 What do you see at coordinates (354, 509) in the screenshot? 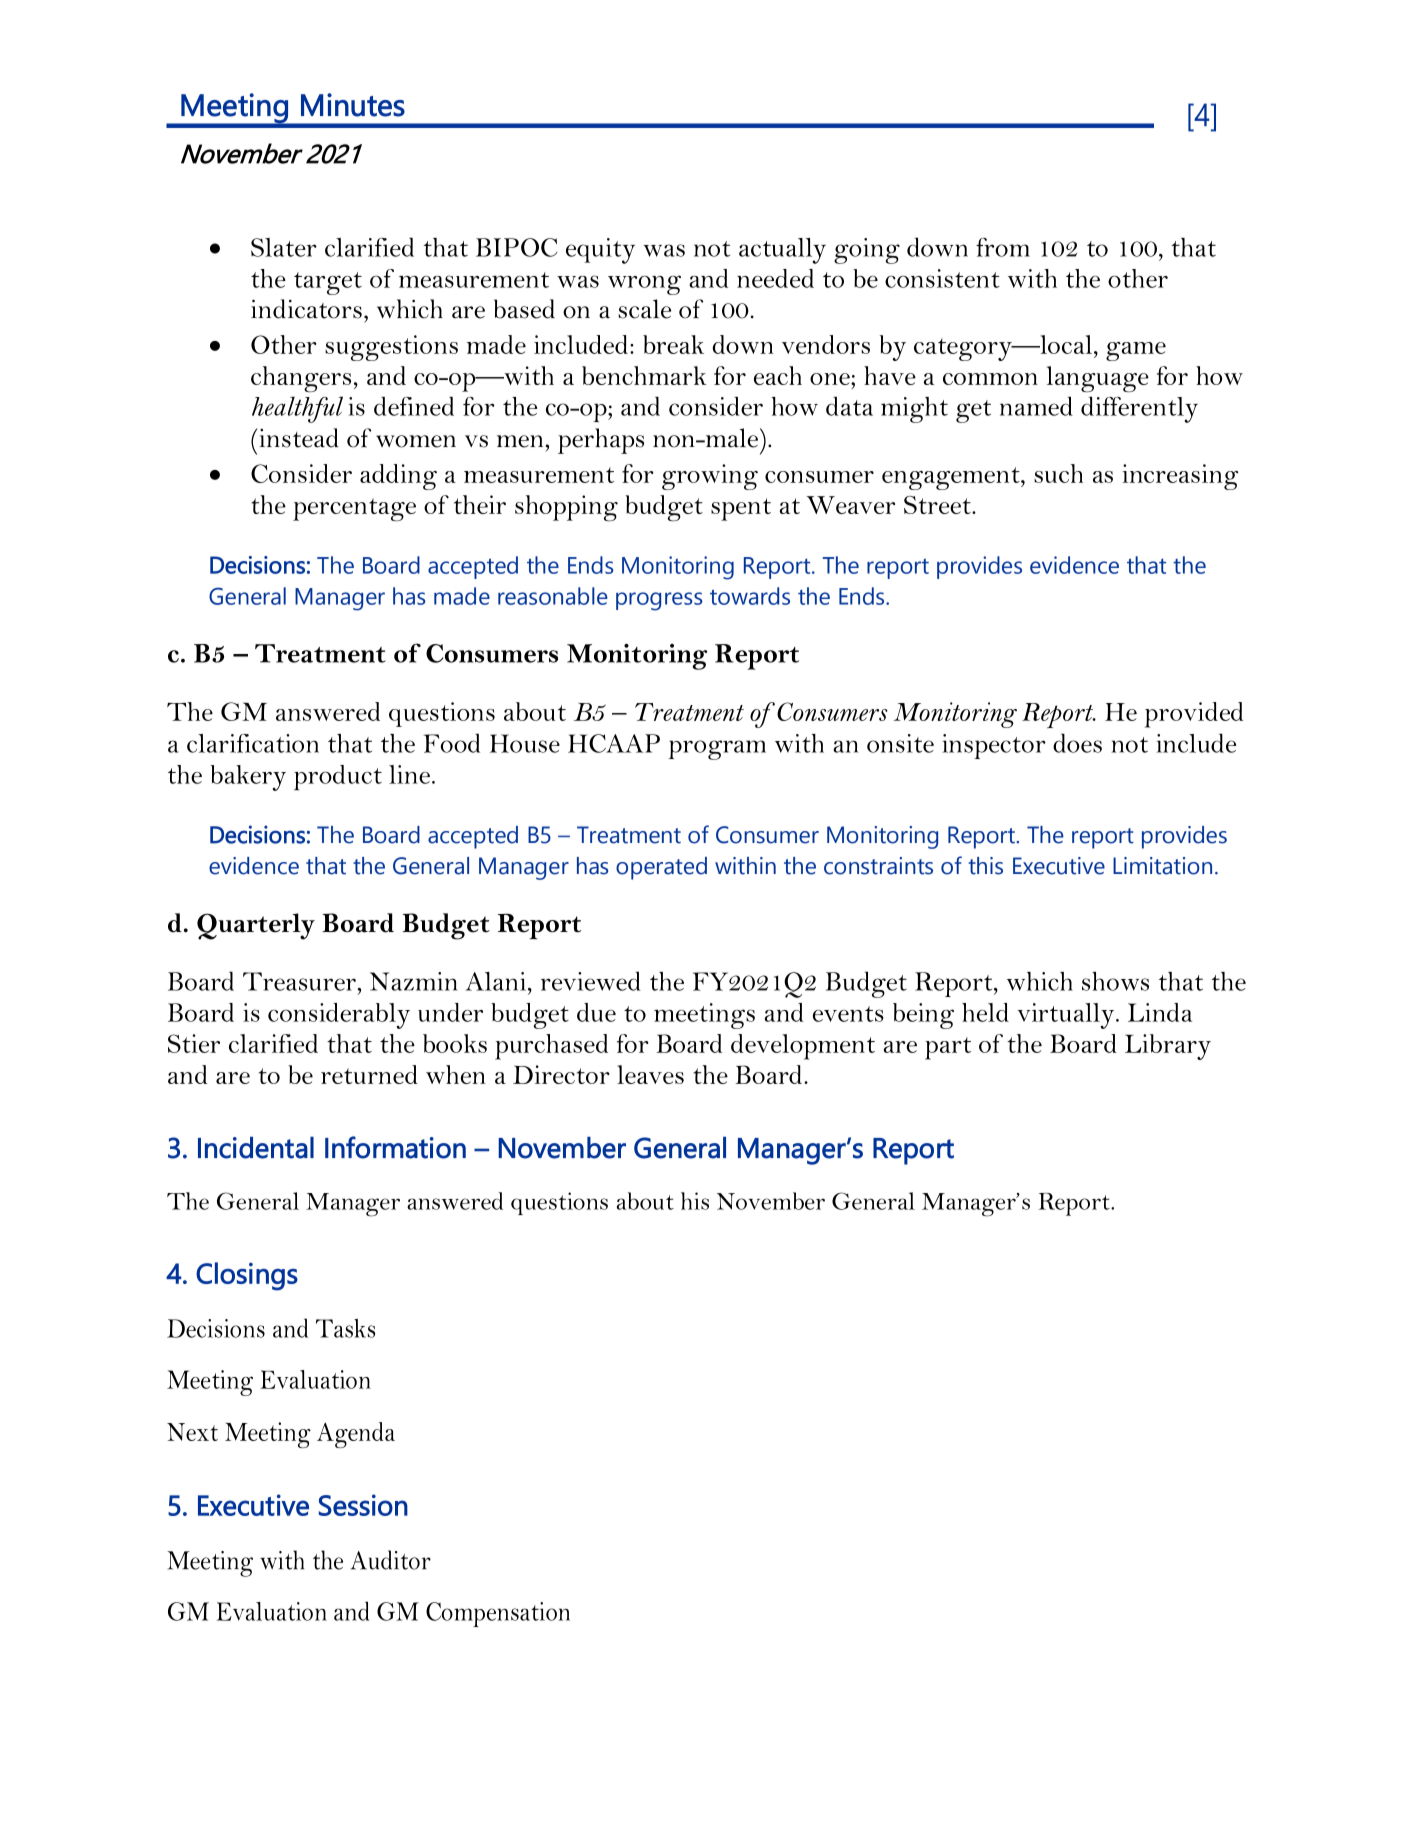
I see `percentage` at bounding box center [354, 509].
